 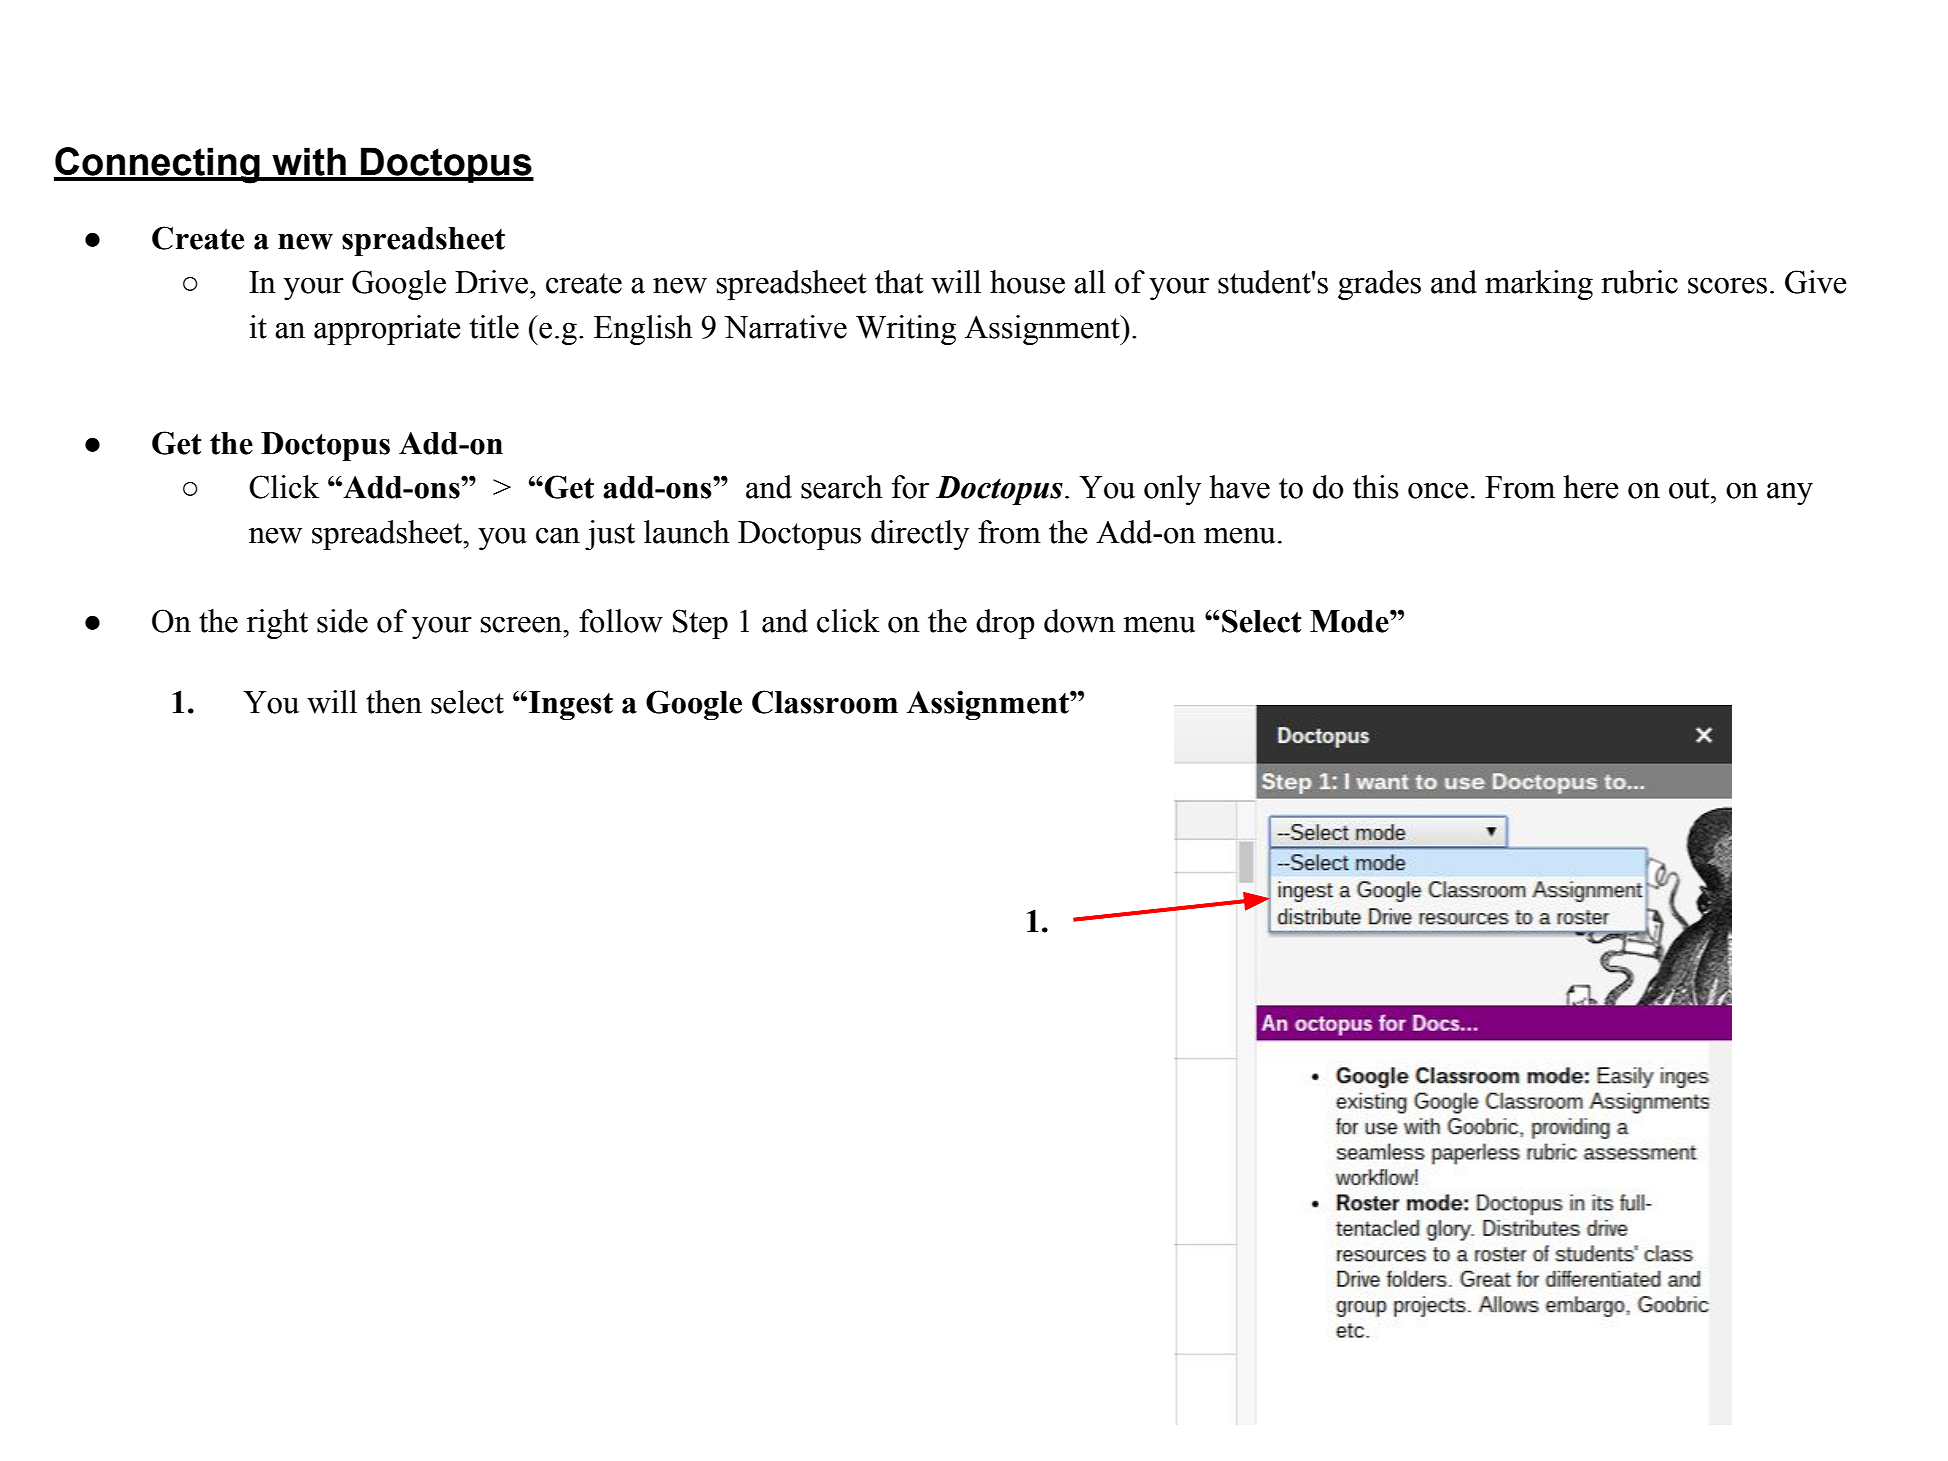 What do you see at coordinates (558, 535) in the image?
I see `can` at bounding box center [558, 535].
